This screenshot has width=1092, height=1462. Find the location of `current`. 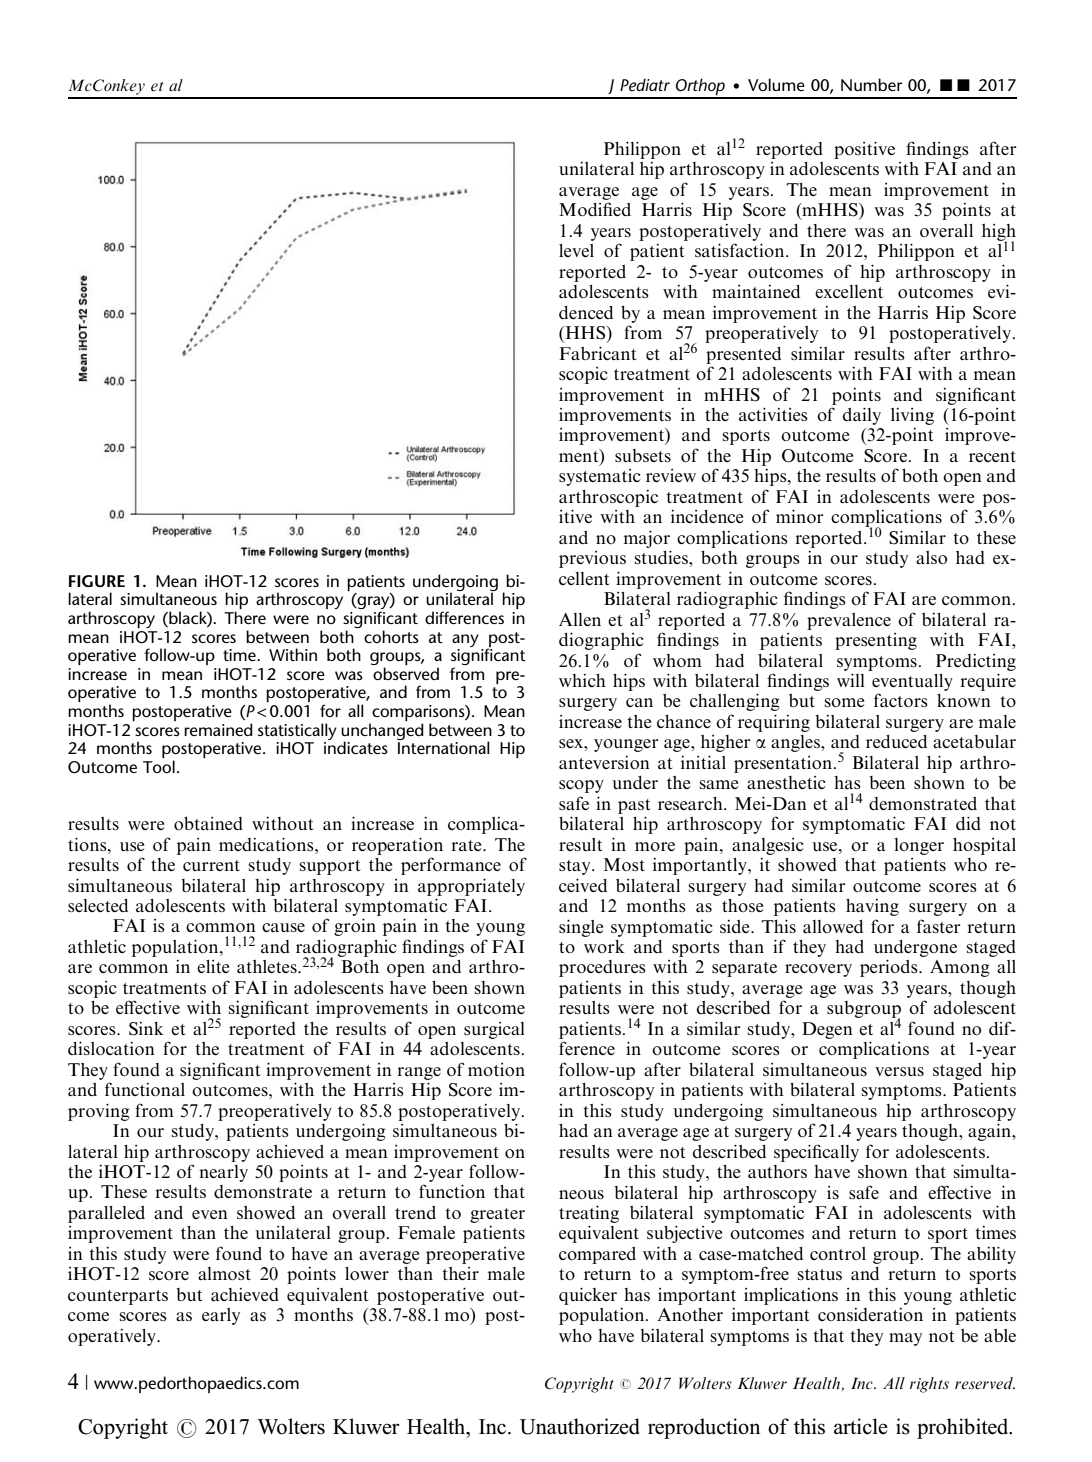

current is located at coordinates (211, 865).
